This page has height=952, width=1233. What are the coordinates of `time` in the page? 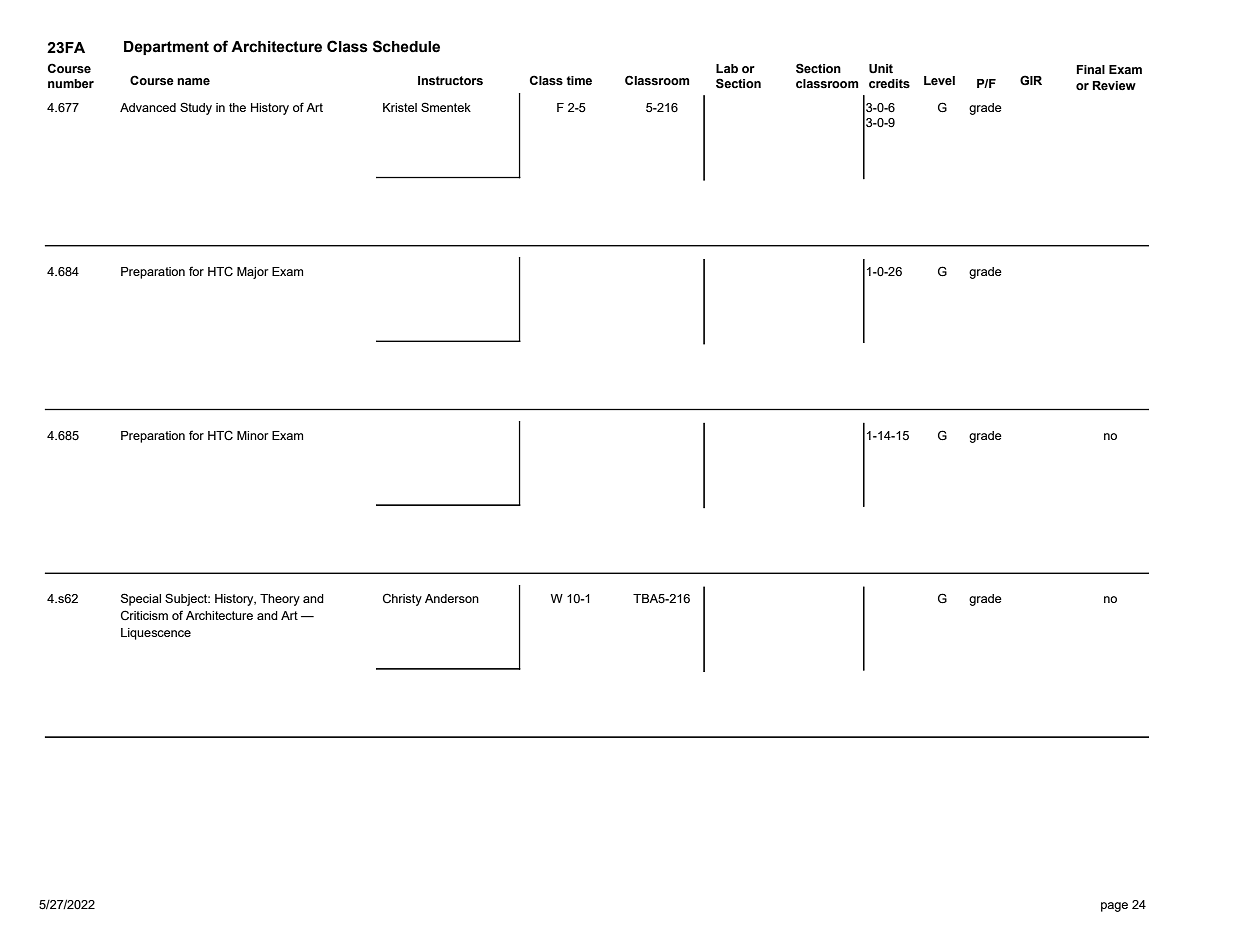 It's located at (579, 80).
